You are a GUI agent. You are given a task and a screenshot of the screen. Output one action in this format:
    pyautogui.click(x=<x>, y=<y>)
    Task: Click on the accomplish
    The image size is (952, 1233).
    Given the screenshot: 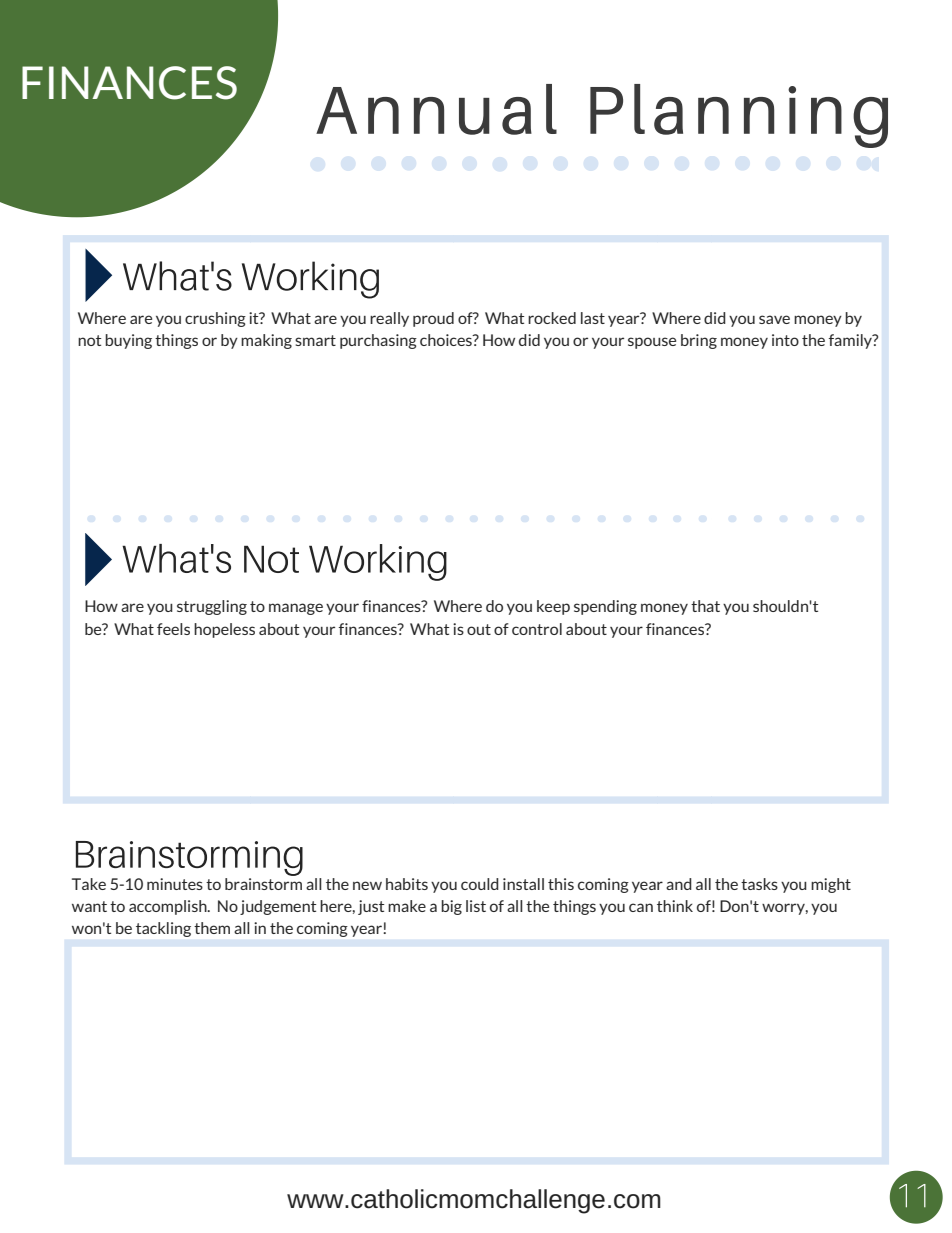 What is the action you would take?
    pyautogui.click(x=169, y=907)
